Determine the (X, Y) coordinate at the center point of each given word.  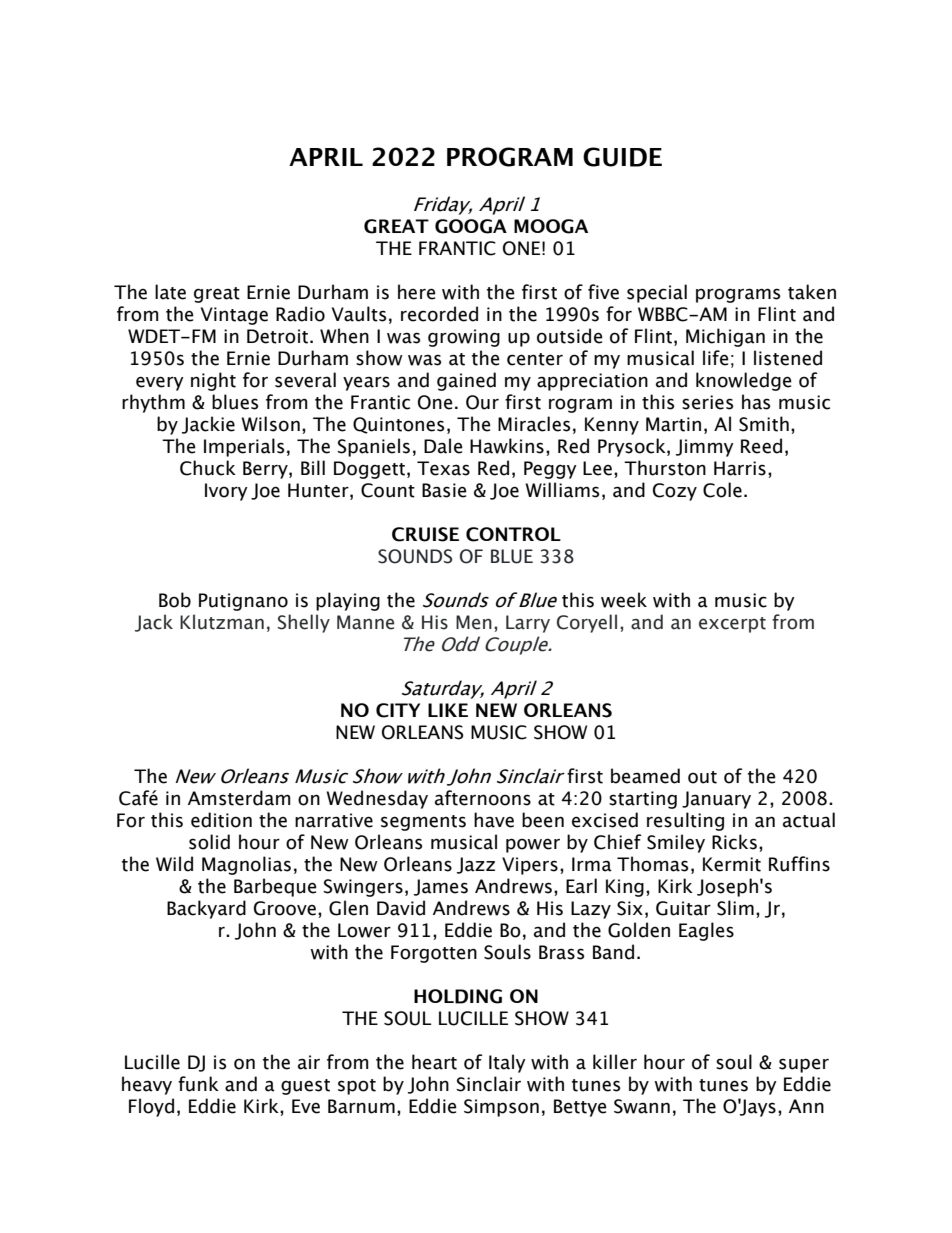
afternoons (483, 798)
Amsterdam (239, 798)
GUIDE (622, 157)
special (657, 293)
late (170, 292)
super (804, 1065)
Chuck (208, 468)
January (716, 800)
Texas (443, 468)
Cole (722, 490)
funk (198, 1084)
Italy (507, 1063)
